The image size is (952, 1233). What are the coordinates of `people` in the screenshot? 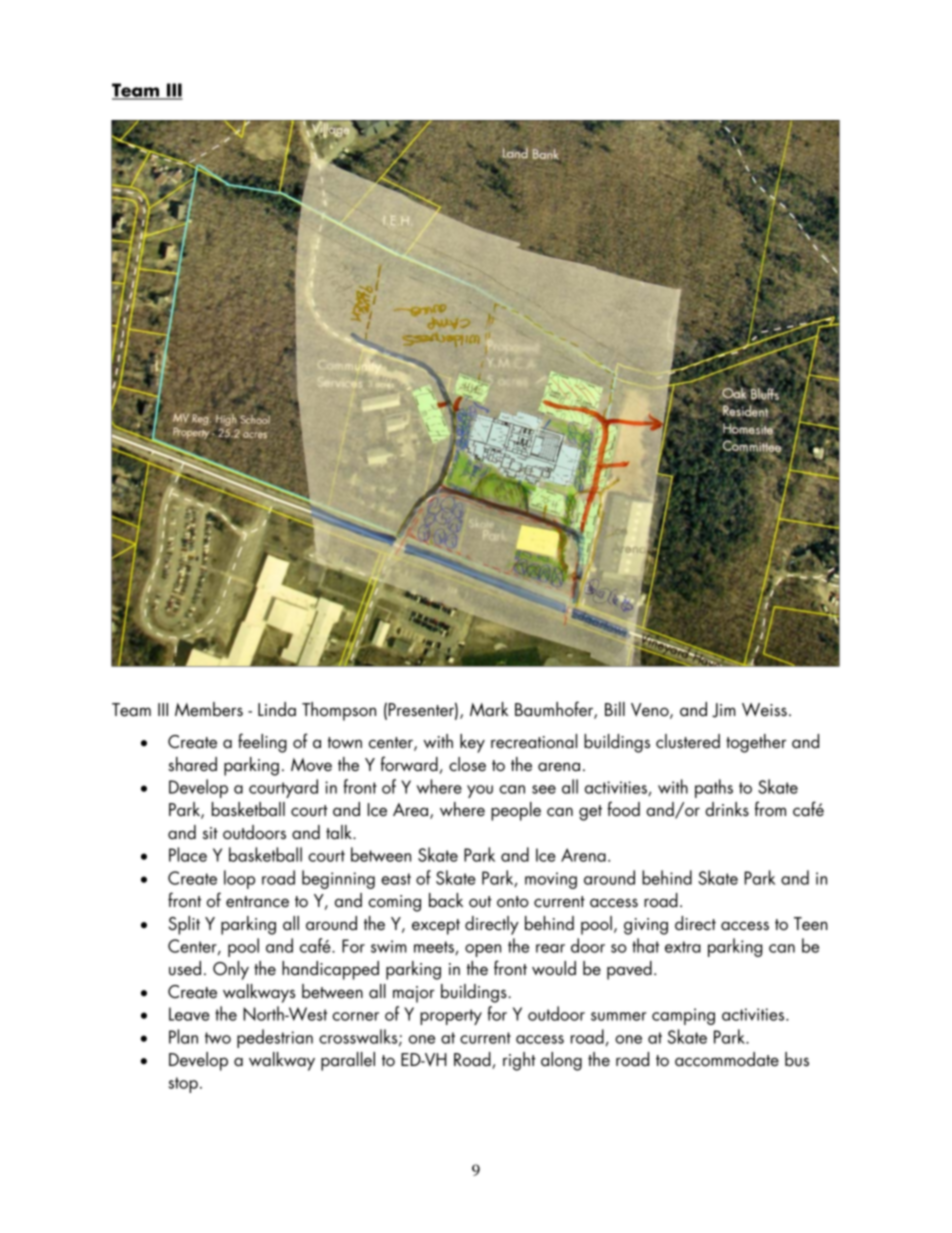 It's located at (516, 811).
